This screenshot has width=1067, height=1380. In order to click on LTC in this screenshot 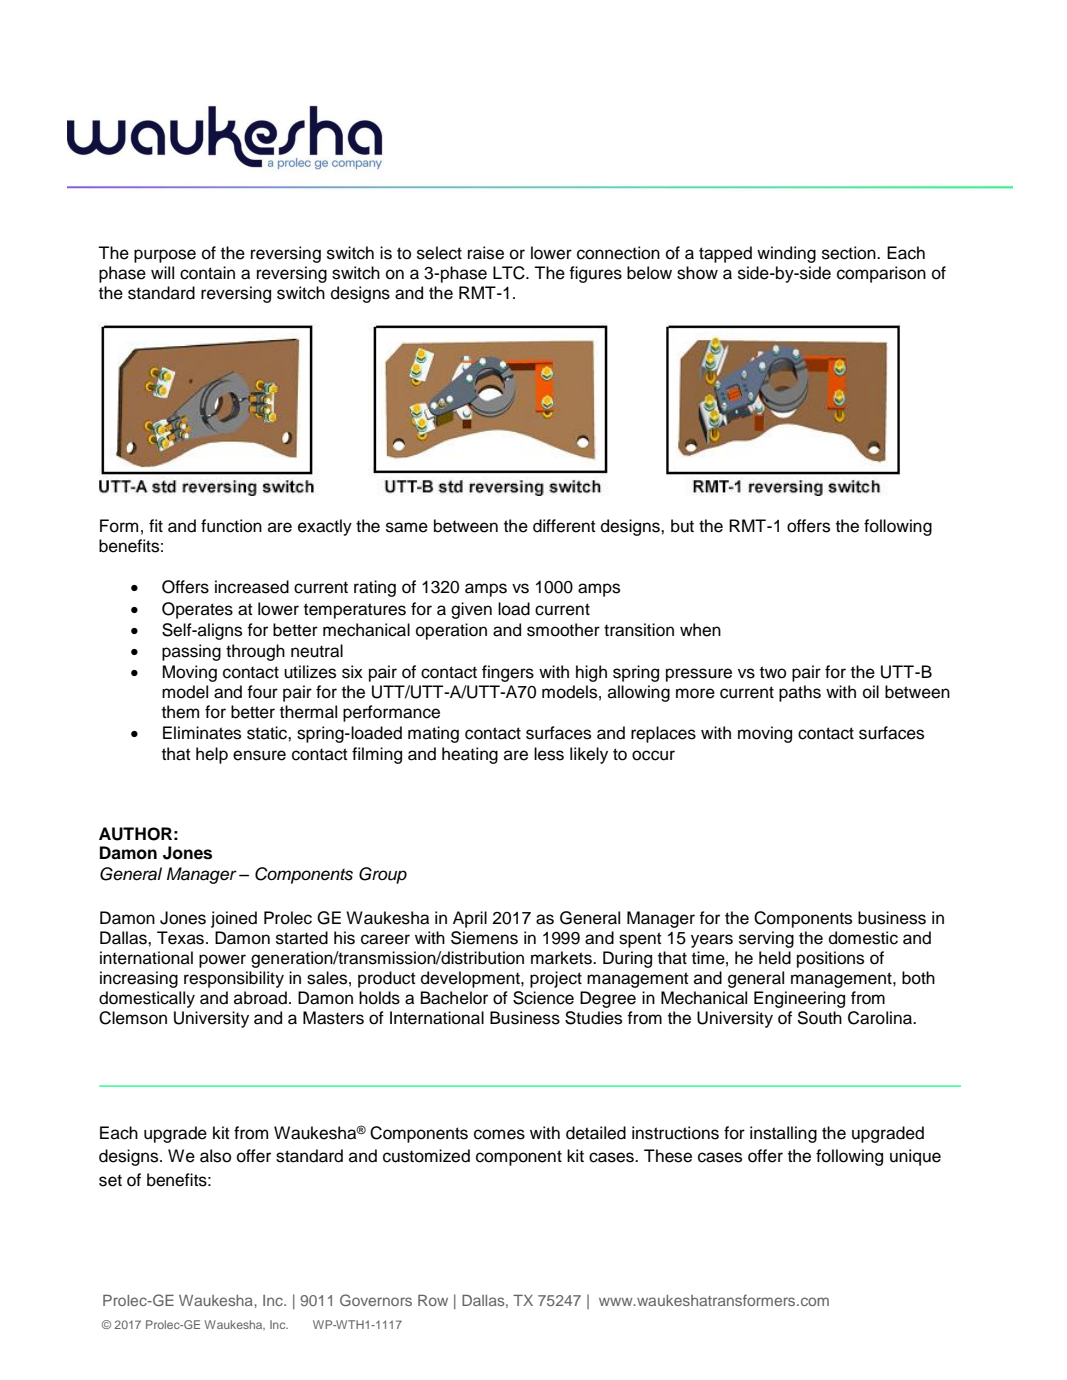, I will do `click(510, 273)`.
